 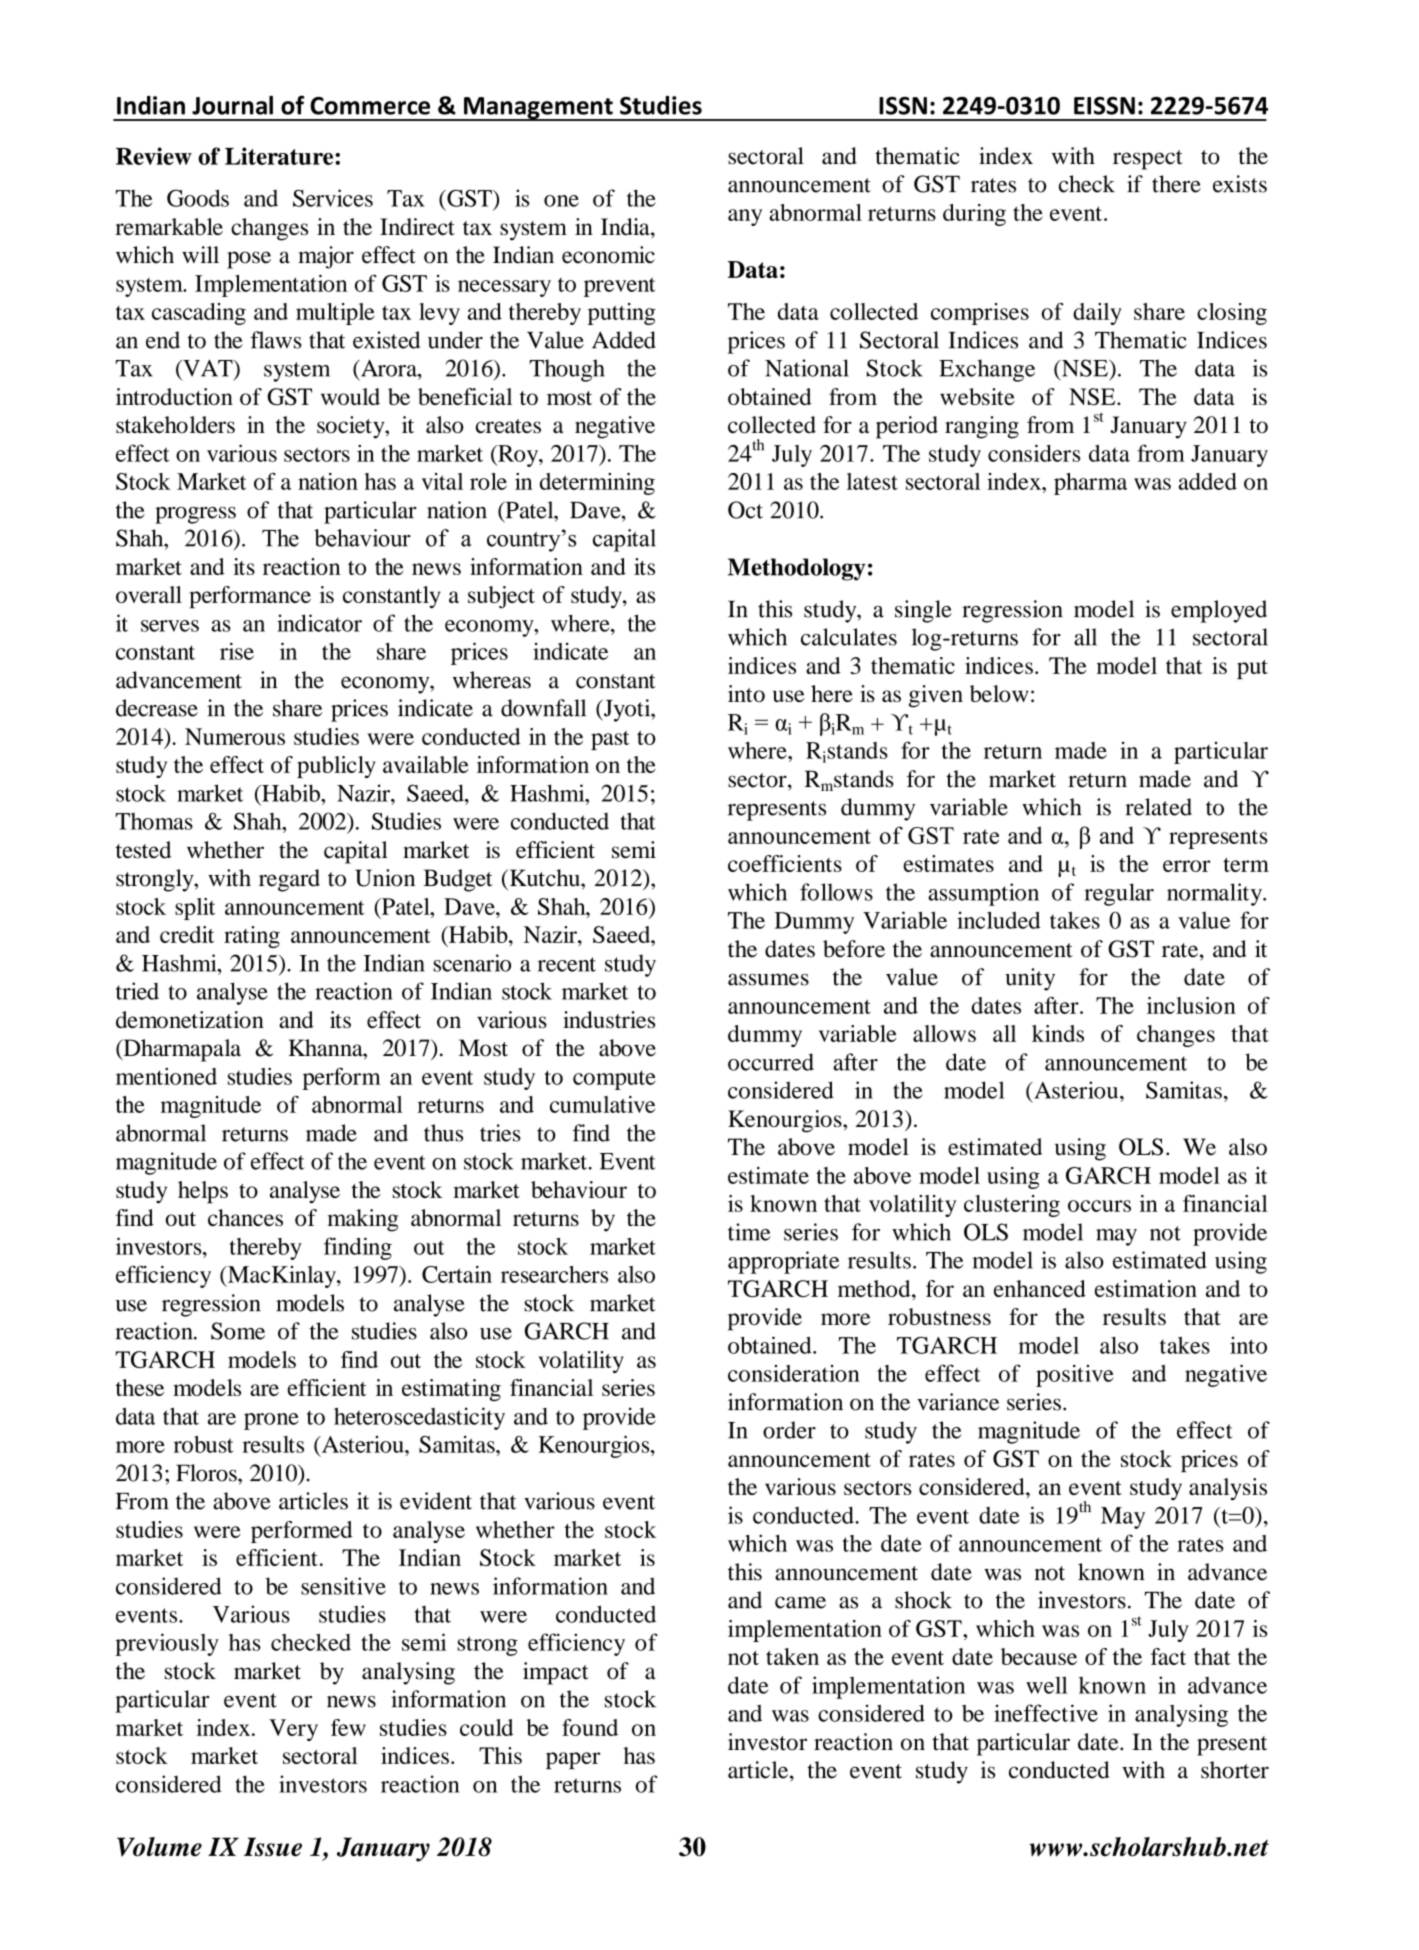 I want to click on paper, so click(x=573, y=1760).
